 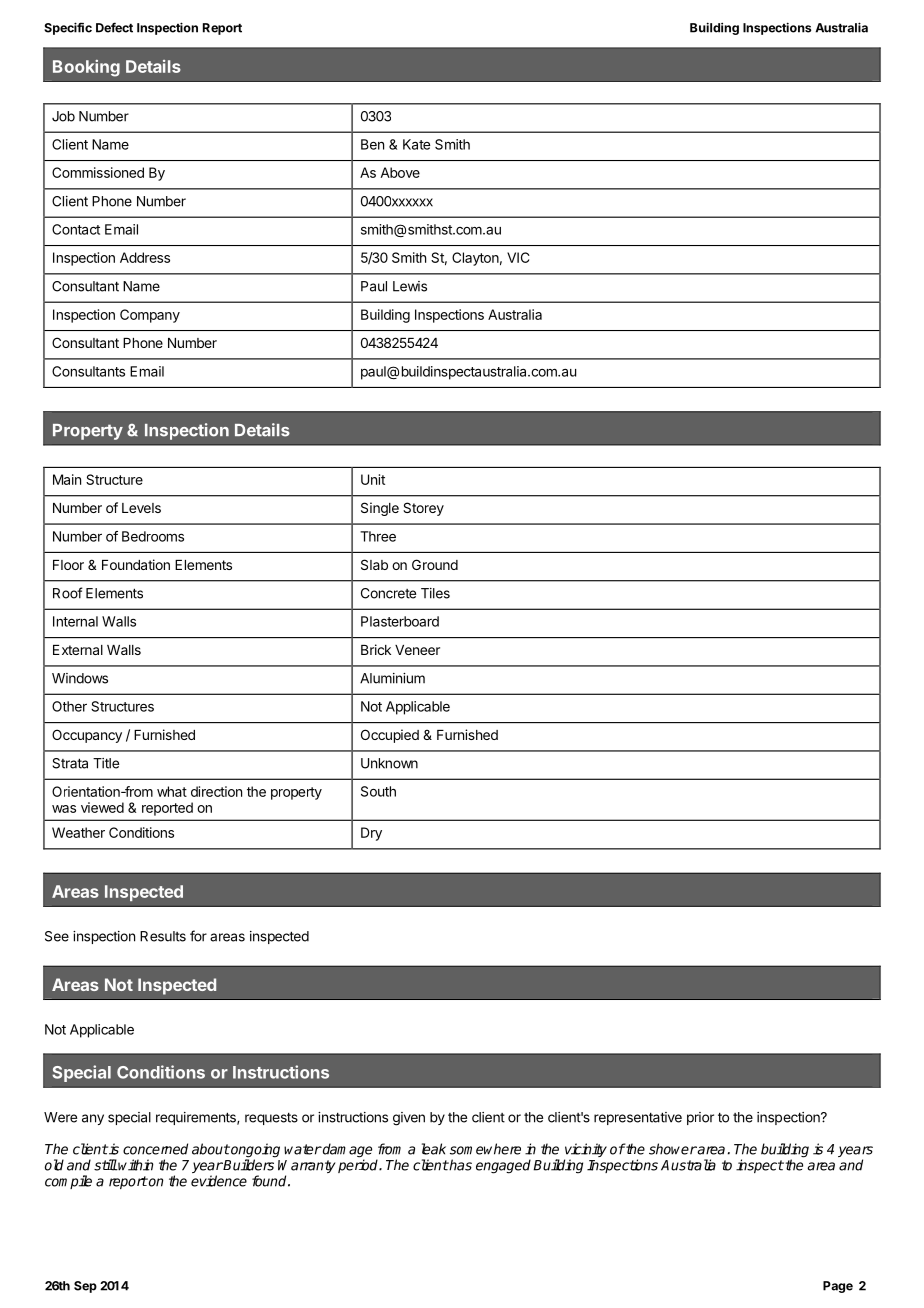 I want to click on Kate, so click(x=416, y=144).
